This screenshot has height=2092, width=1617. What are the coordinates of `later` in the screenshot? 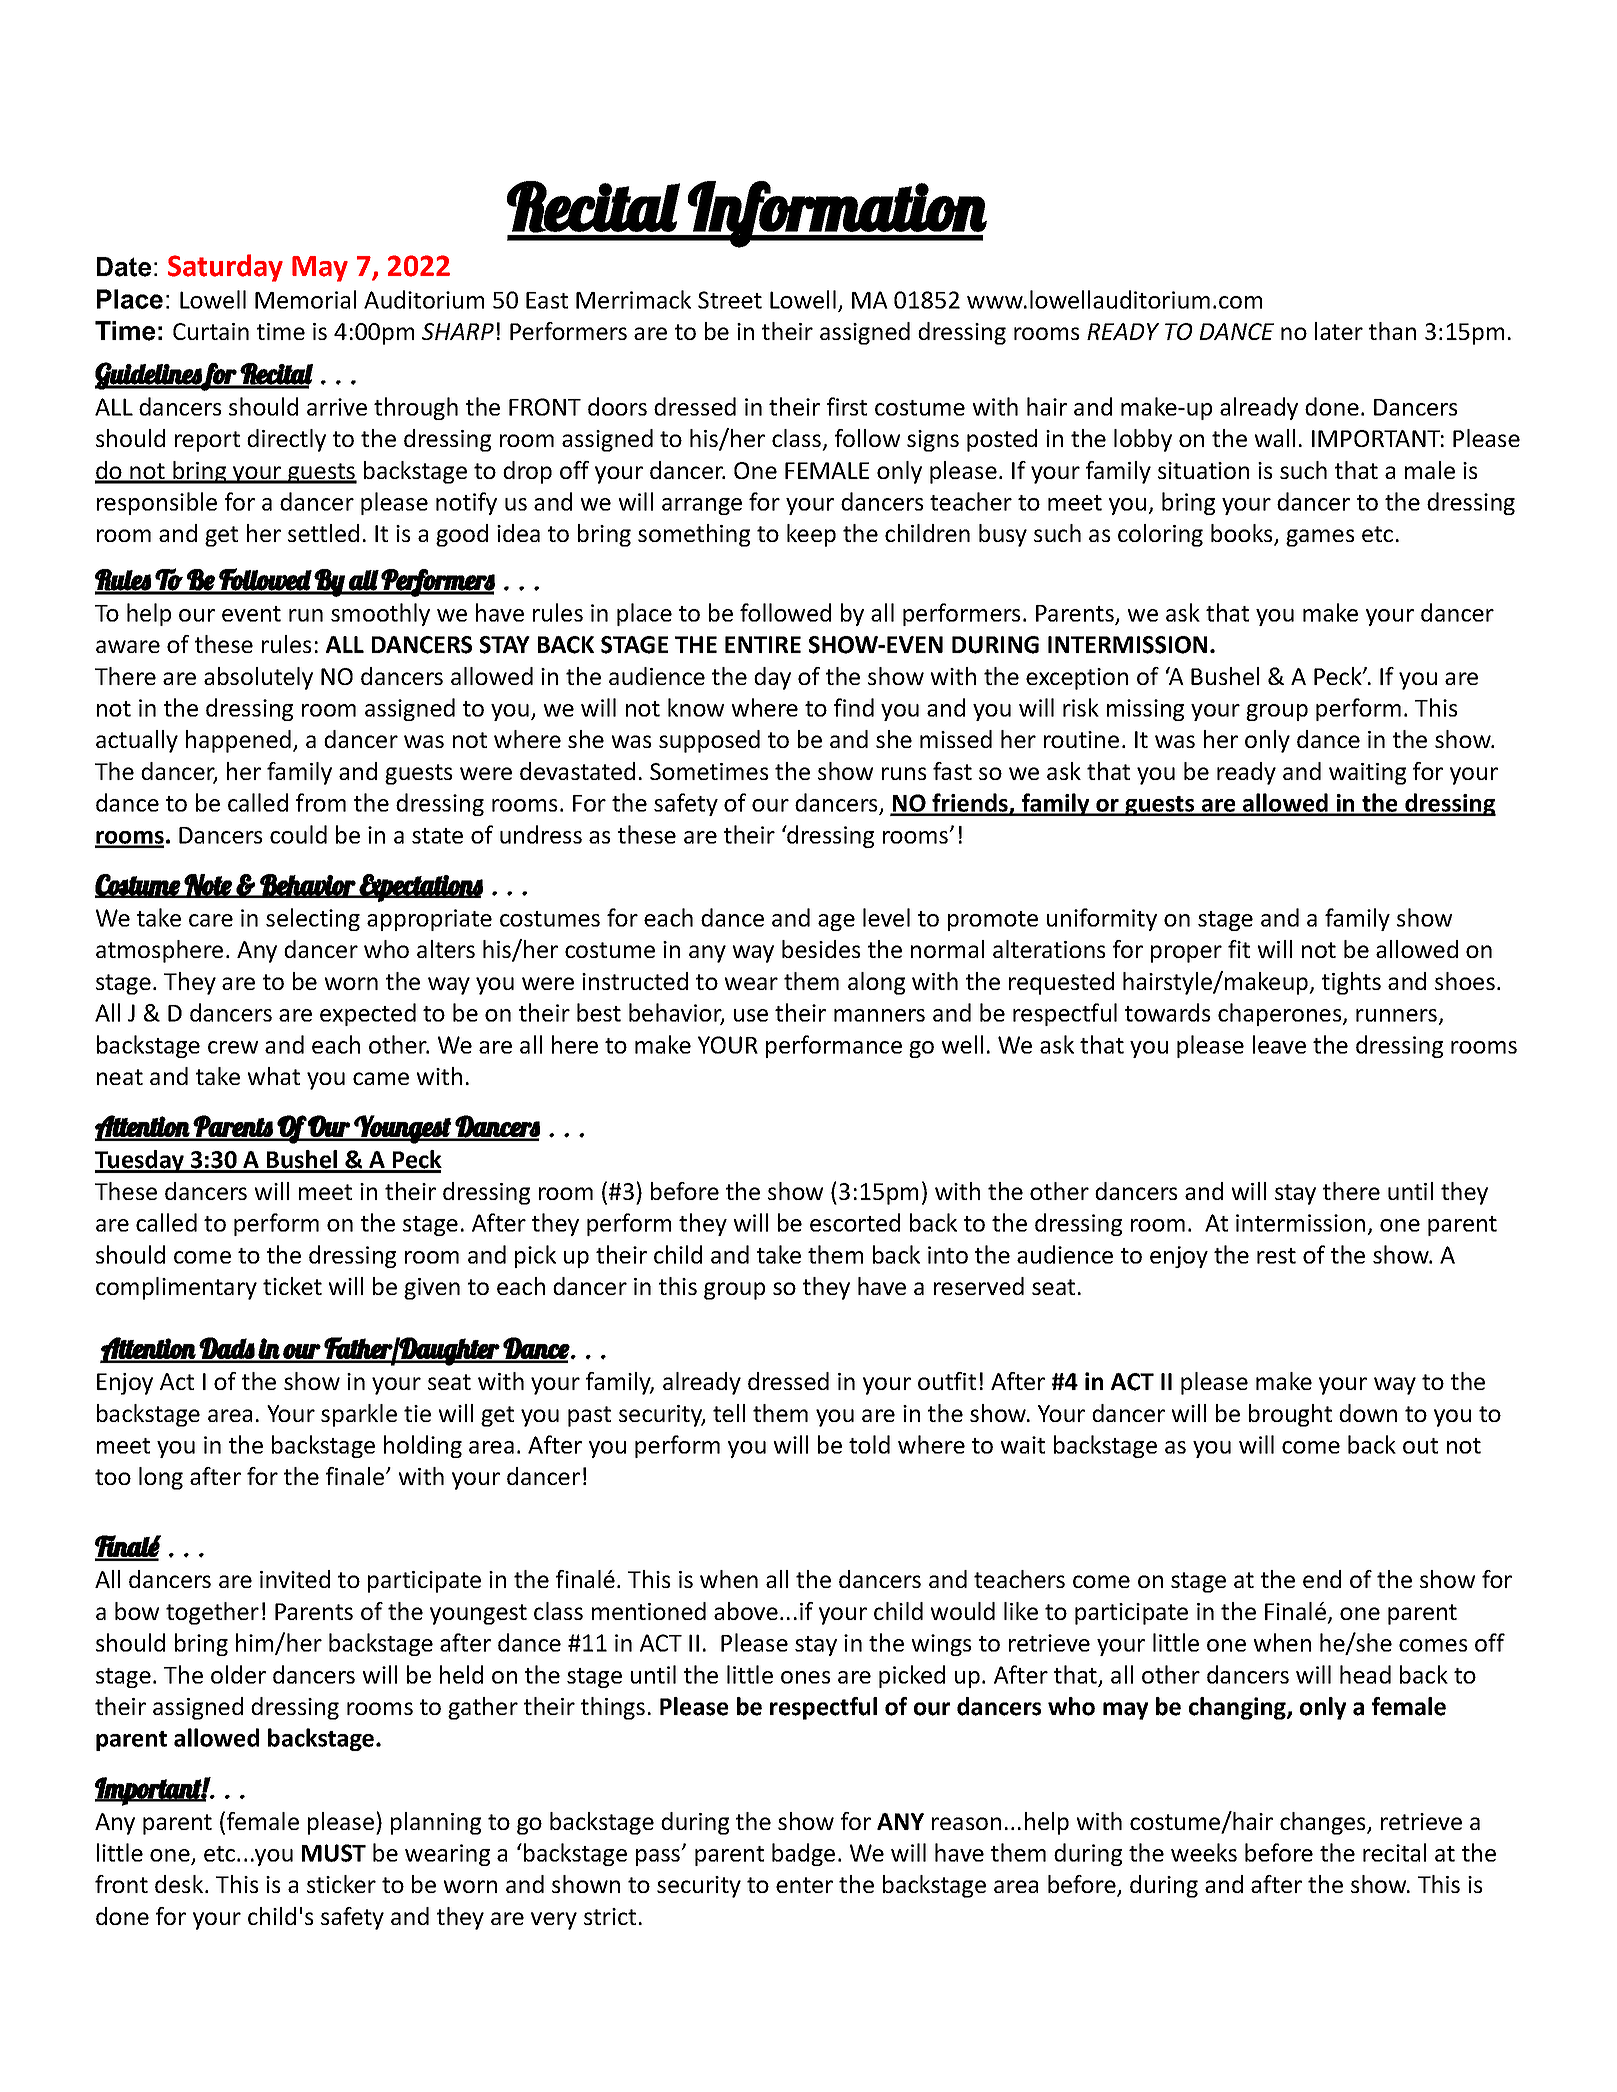 It's located at (1339, 331).
